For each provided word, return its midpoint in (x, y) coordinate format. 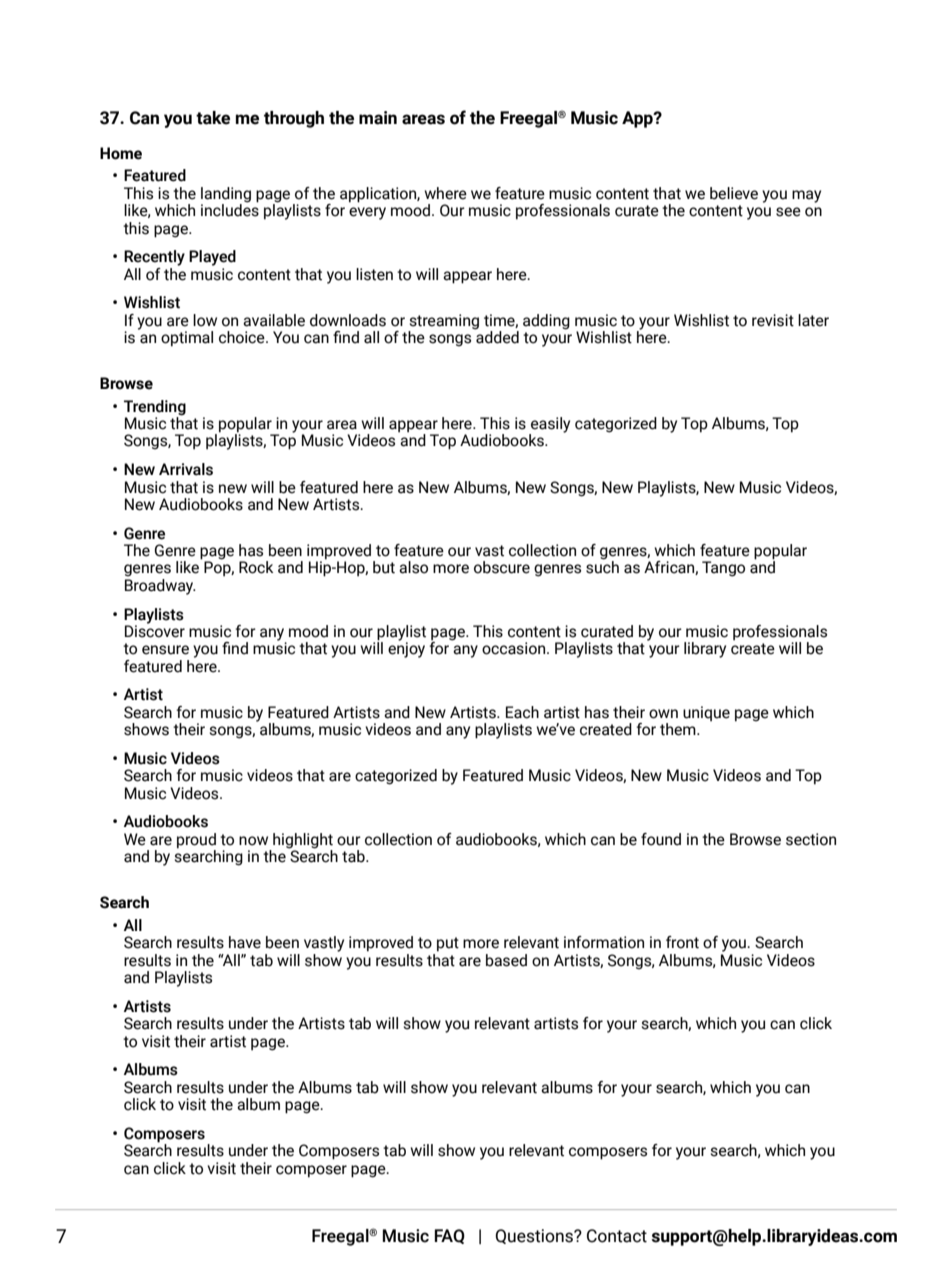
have (245, 942)
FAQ (449, 1236)
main (378, 118)
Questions (535, 1236)
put (448, 944)
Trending (155, 408)
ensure (165, 650)
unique (706, 713)
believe (734, 193)
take (213, 118)
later (813, 320)
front (682, 942)
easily (549, 426)
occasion (515, 648)
